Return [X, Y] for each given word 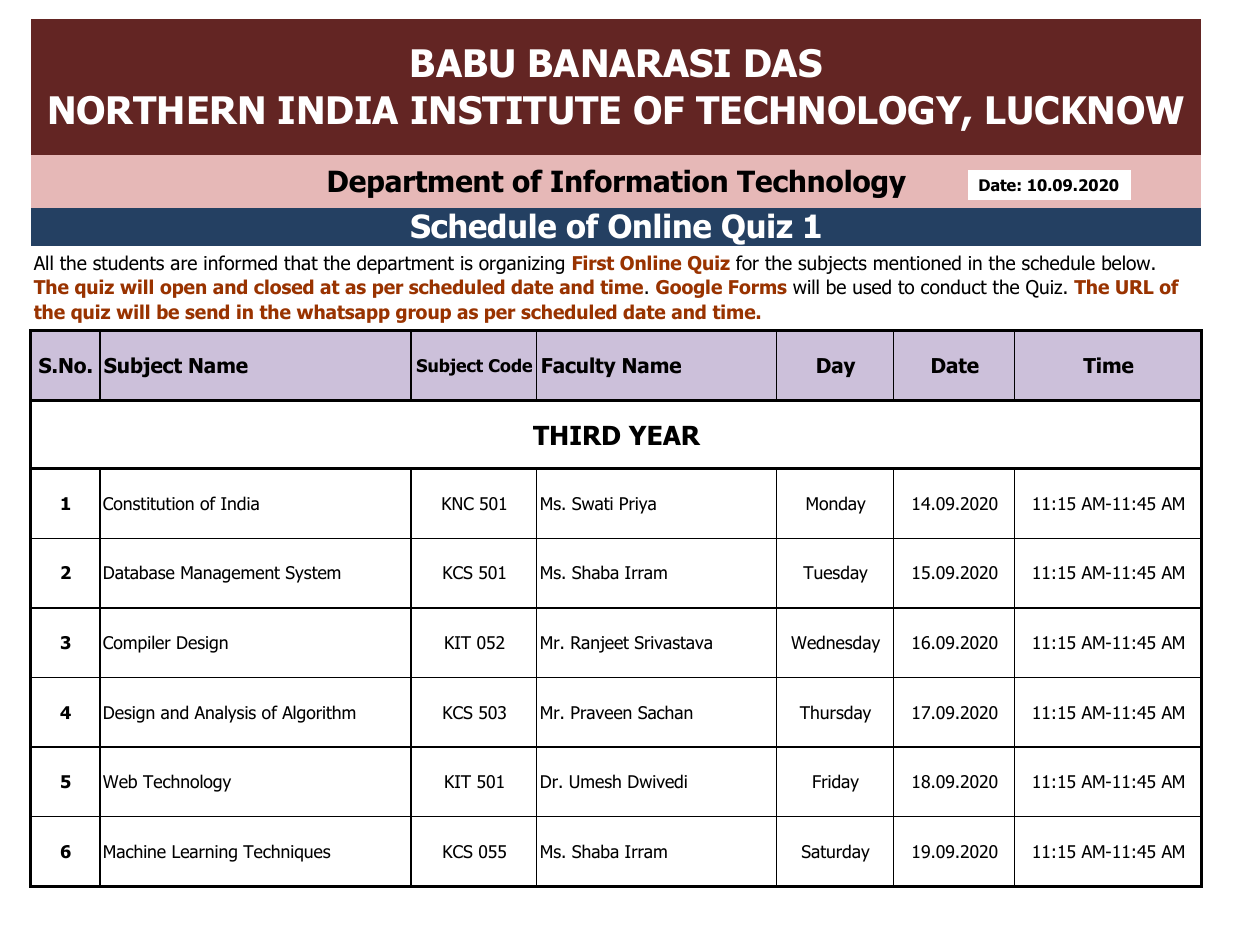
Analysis [225, 714]
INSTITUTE [516, 110]
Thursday [835, 714]
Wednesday [835, 644]
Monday [836, 505]
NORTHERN [157, 110]
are [184, 265]
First [593, 262]
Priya [638, 505]
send [207, 312]
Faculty [579, 367]
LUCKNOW [1085, 110]
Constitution [148, 504]
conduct [954, 287]
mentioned [917, 263]
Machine [135, 851]
